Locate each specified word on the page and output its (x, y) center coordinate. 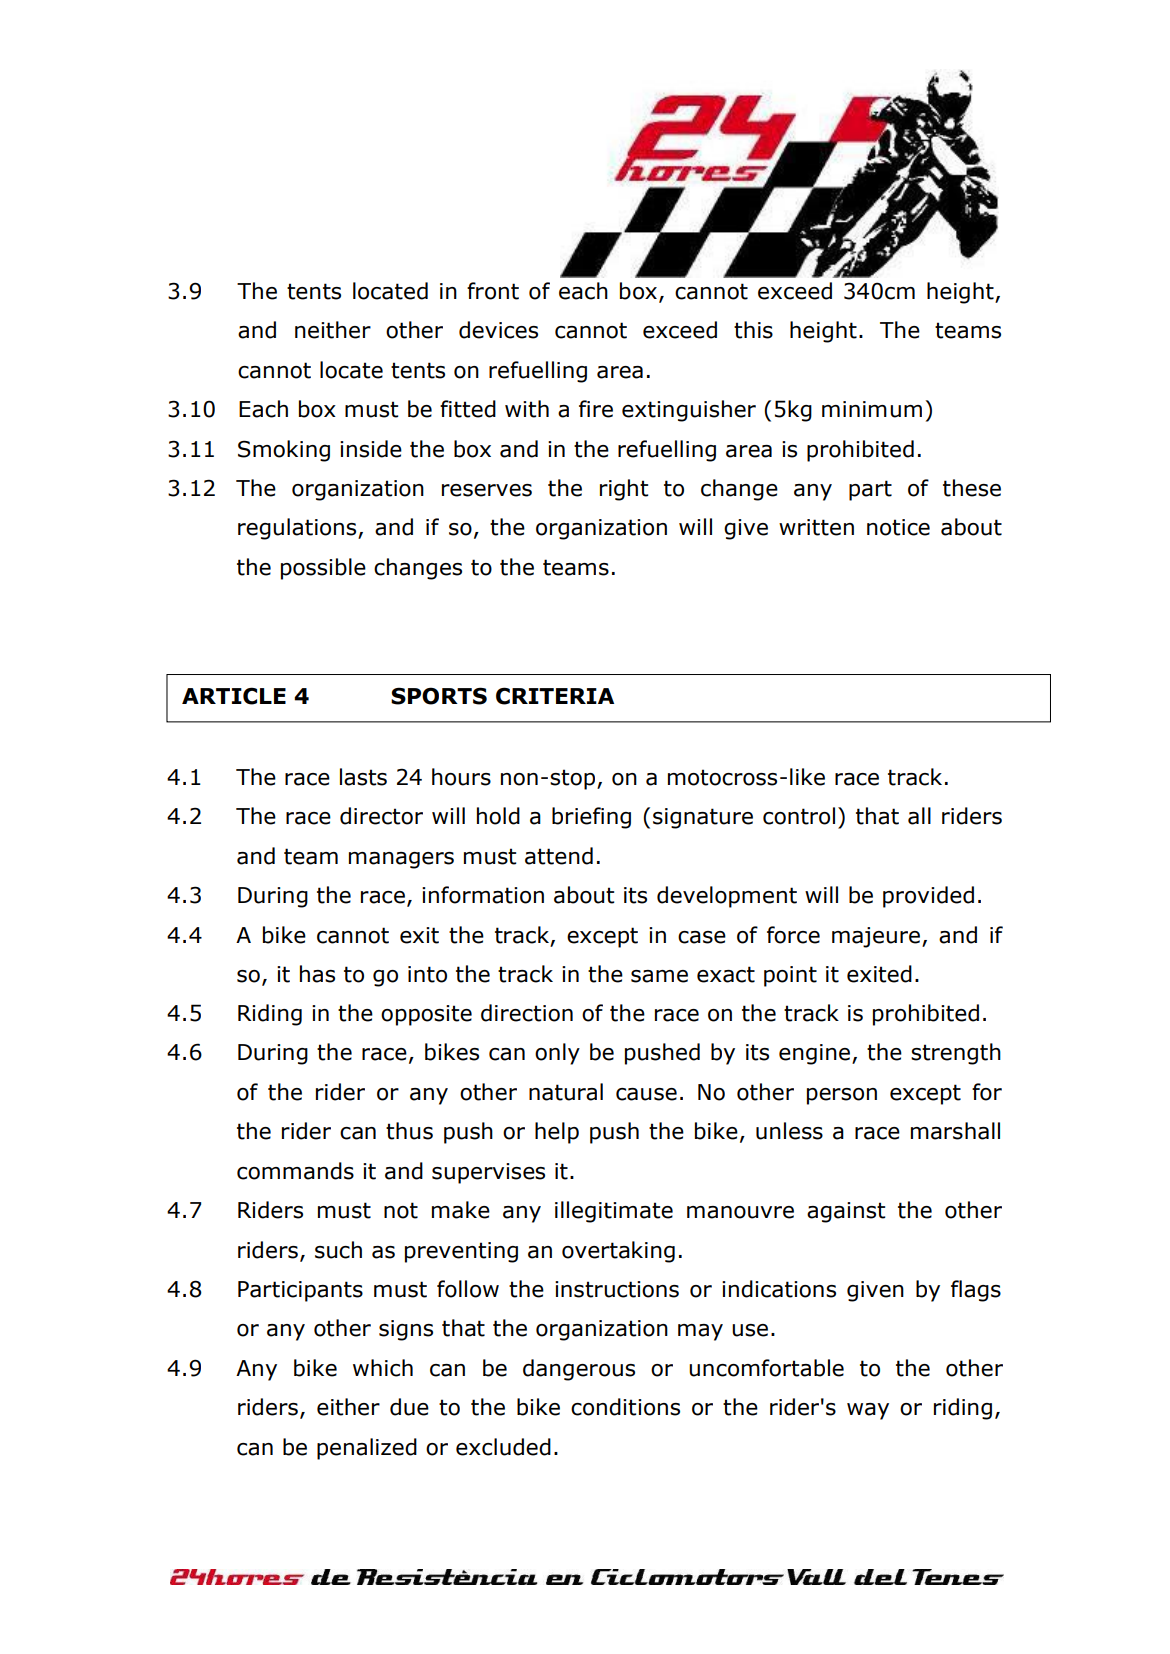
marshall (955, 1131)
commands (295, 1171)
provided (928, 897)
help (557, 1133)
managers (401, 860)
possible (323, 569)
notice (898, 527)
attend (559, 856)
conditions (625, 1407)
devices (498, 330)
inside (371, 449)
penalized (367, 1449)
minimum (872, 409)
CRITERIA (555, 696)
